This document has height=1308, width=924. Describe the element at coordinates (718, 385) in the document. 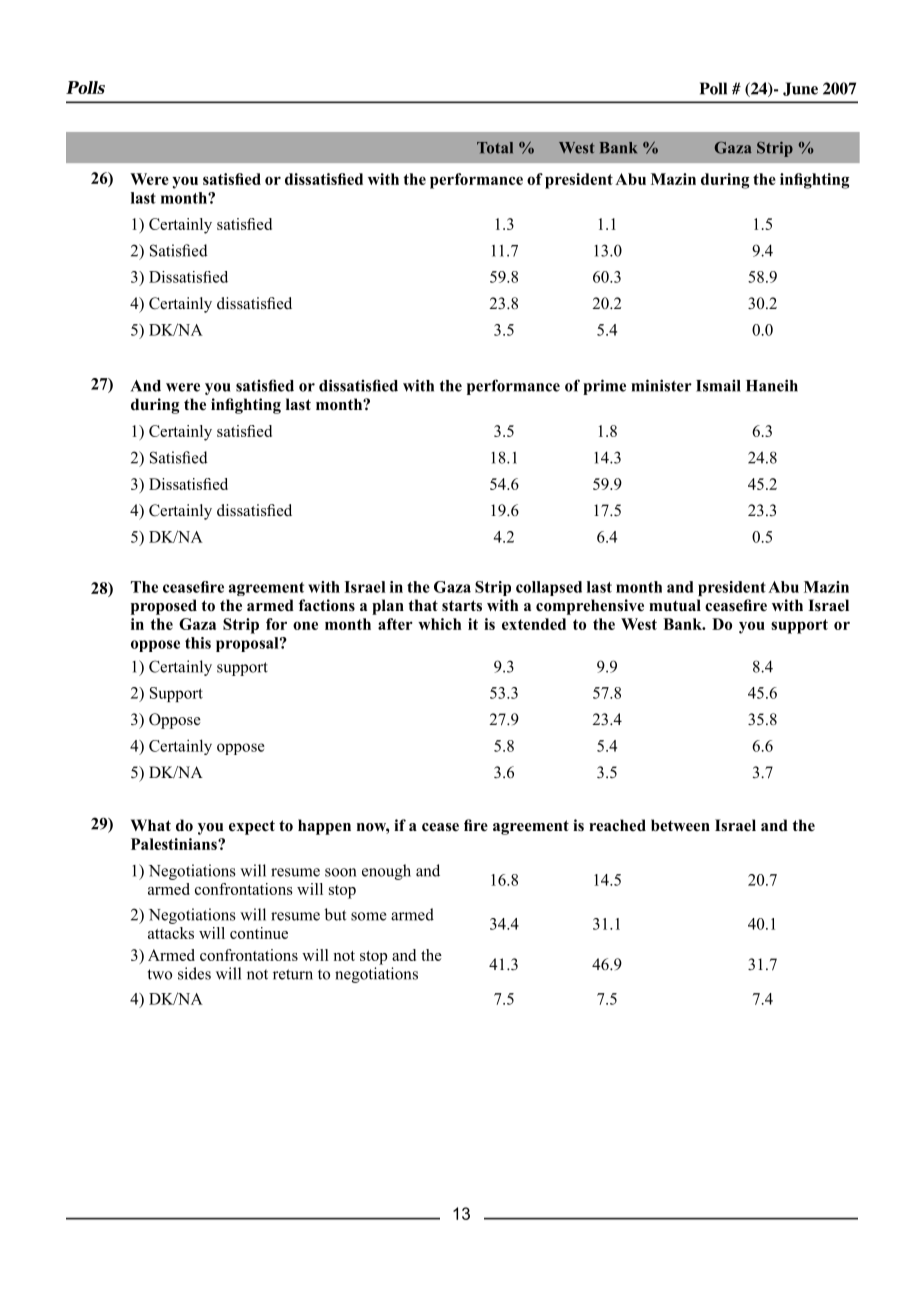

I see `Ismail` at that location.
